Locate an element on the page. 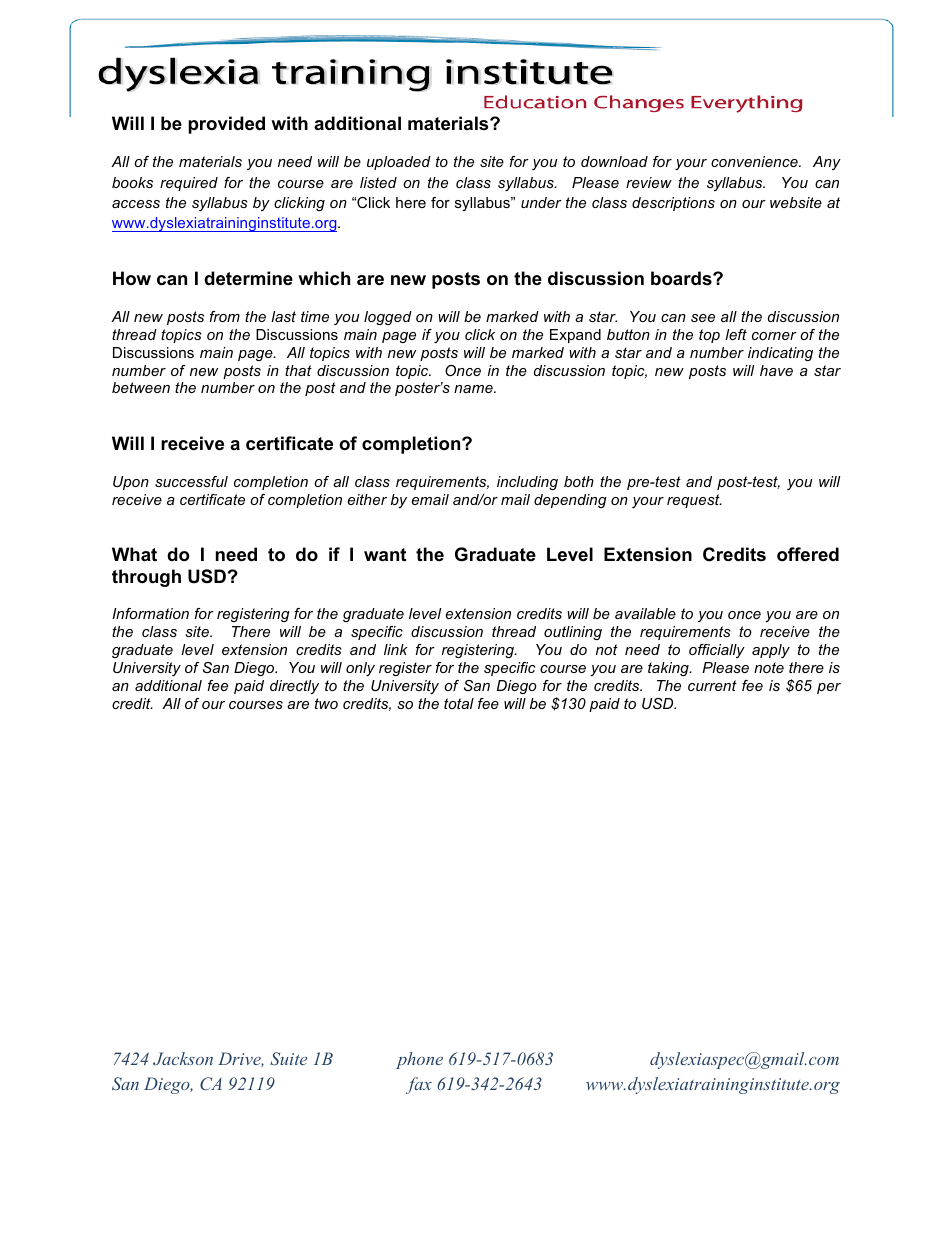  apply is located at coordinates (771, 651).
